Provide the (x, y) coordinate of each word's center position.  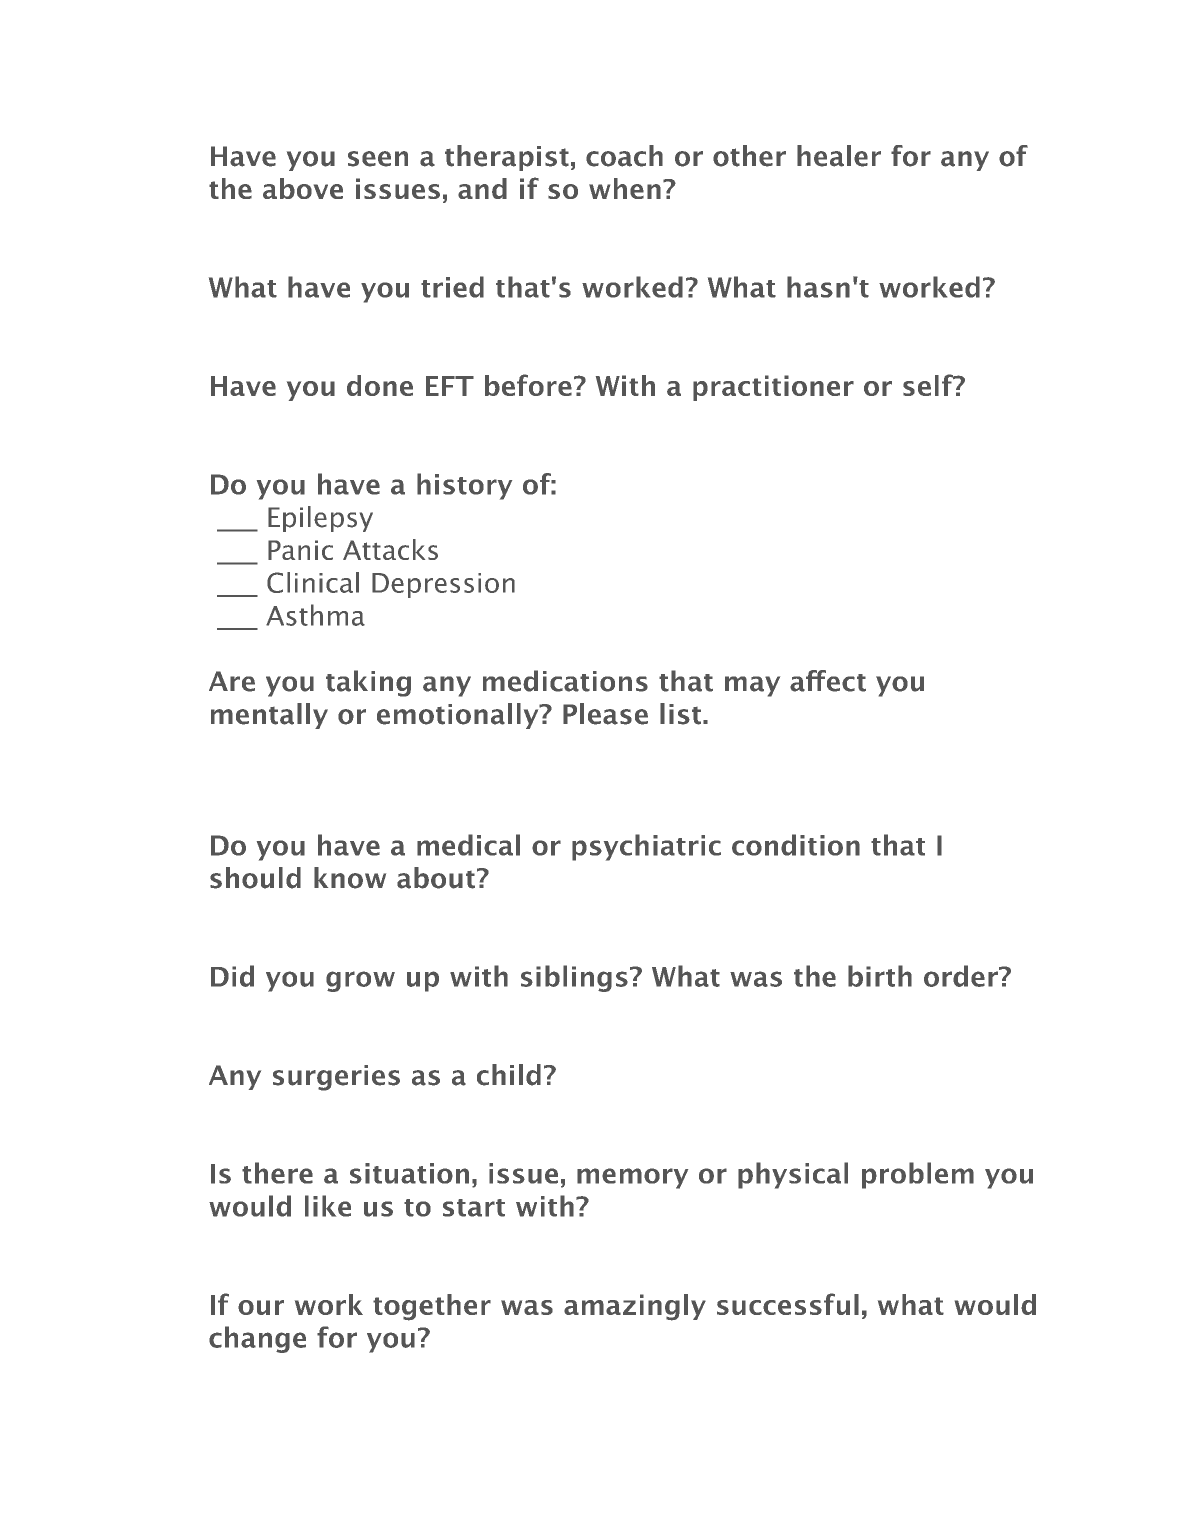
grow (360, 981)
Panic (300, 550)
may (752, 686)
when (625, 188)
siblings (574, 978)
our (261, 1307)
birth (880, 976)
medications (565, 681)
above (303, 188)
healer (839, 156)
